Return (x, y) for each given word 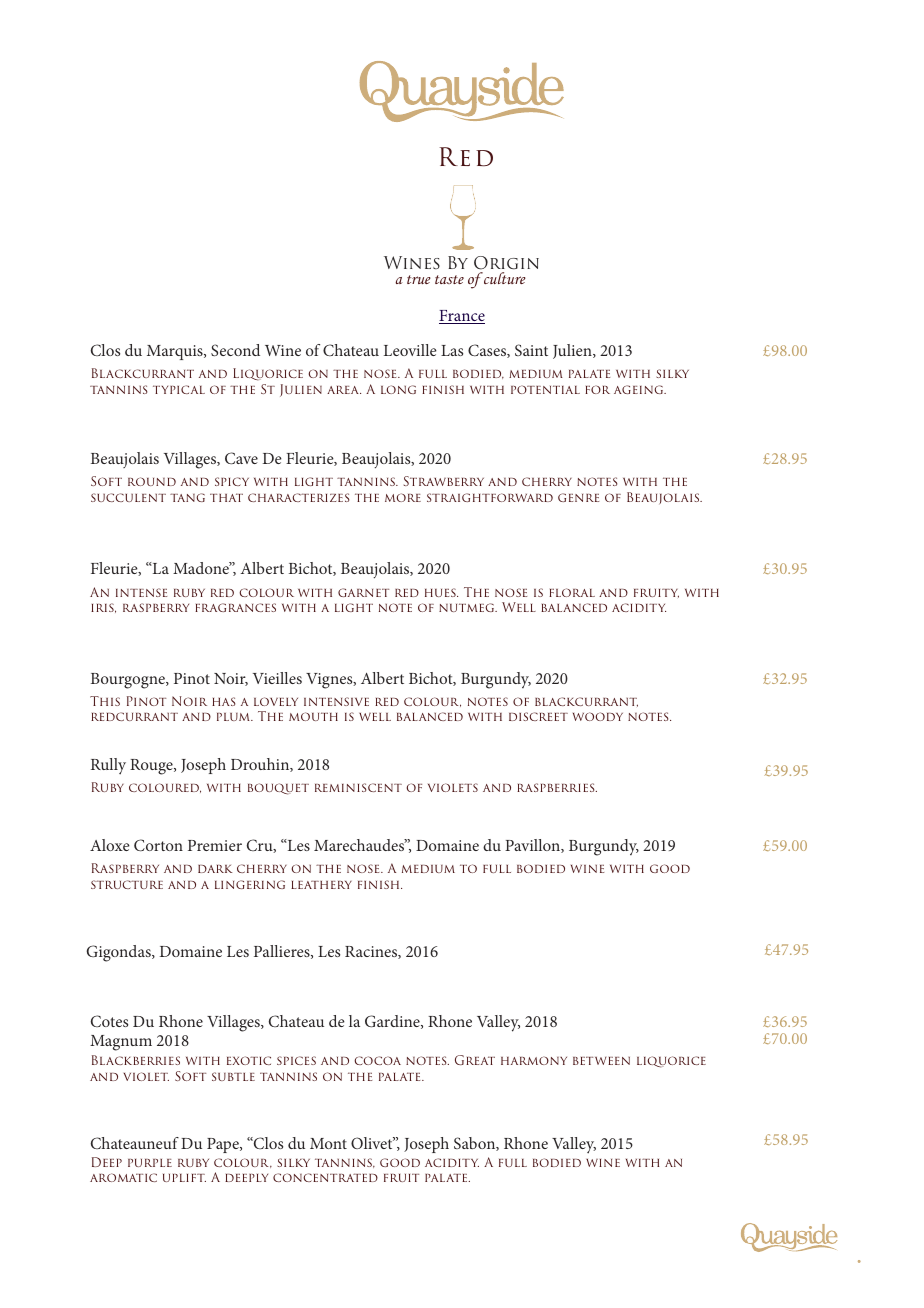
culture (504, 278)
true (419, 279)
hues (441, 592)
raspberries (557, 787)
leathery (321, 885)
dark (215, 869)
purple (150, 1163)
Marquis (176, 352)
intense (141, 592)
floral (572, 592)
